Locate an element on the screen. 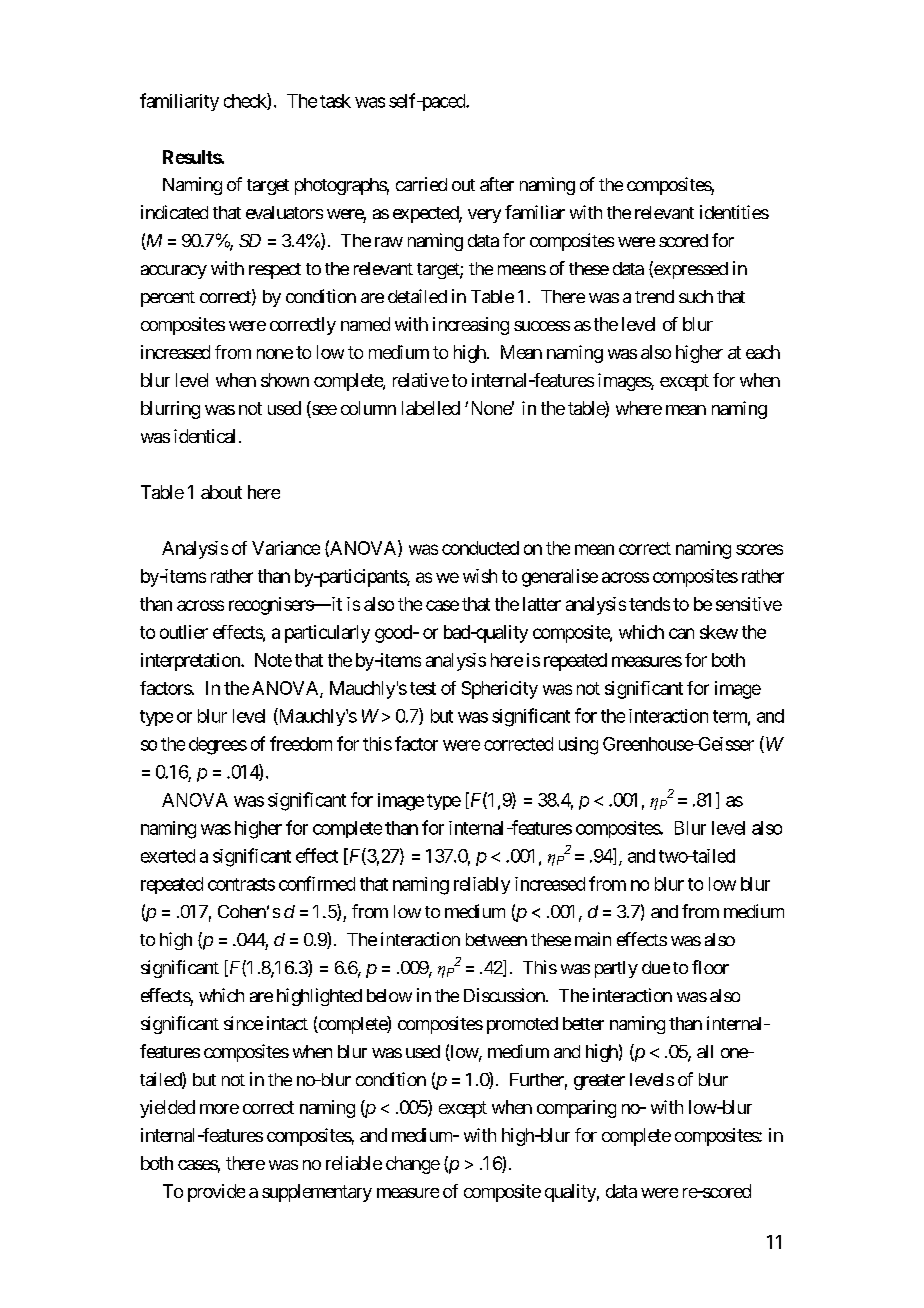 The image size is (924, 1308). about is located at coordinates (221, 492).
